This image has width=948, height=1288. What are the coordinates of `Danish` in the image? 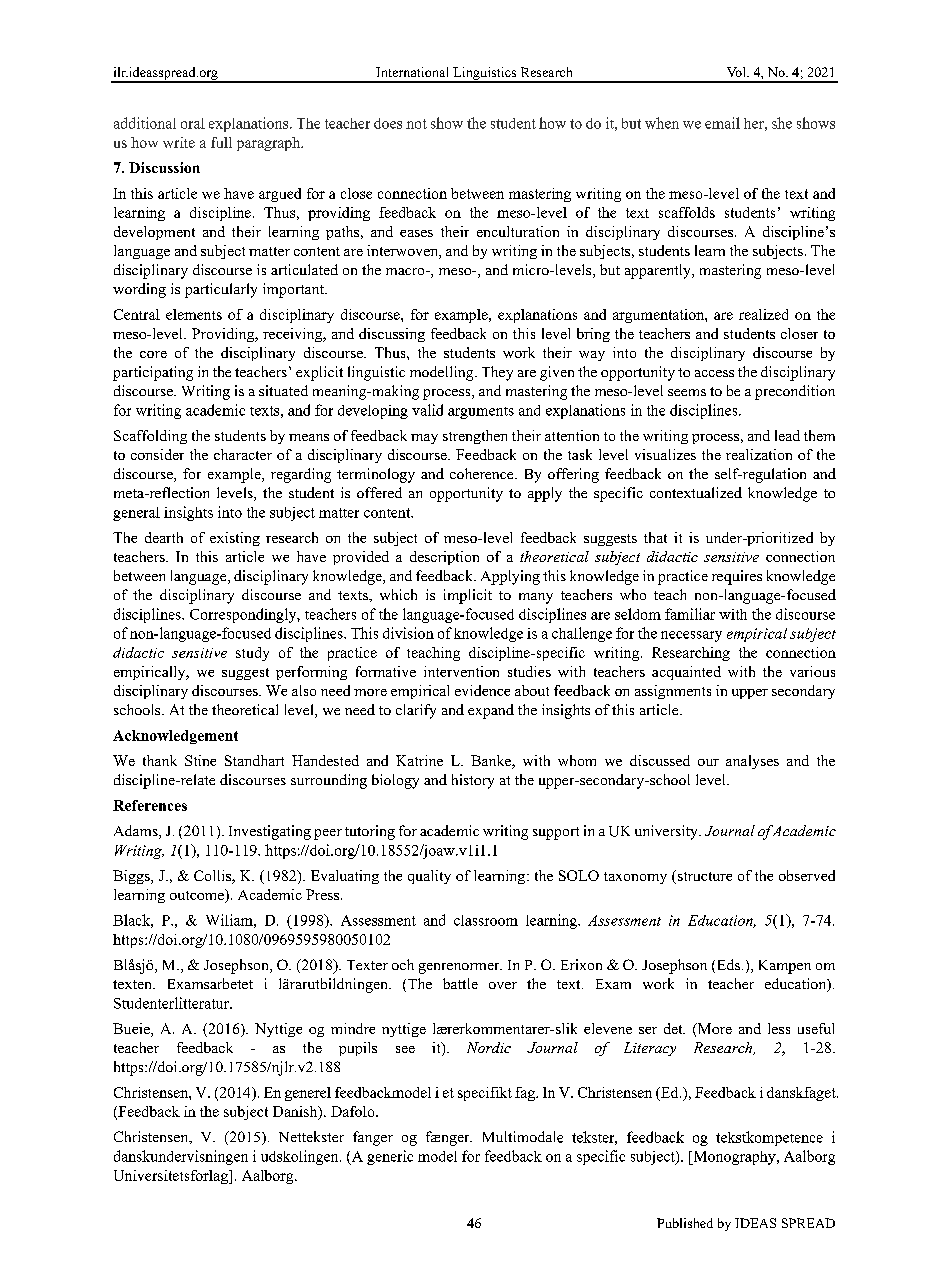 It's located at (296, 1113).
